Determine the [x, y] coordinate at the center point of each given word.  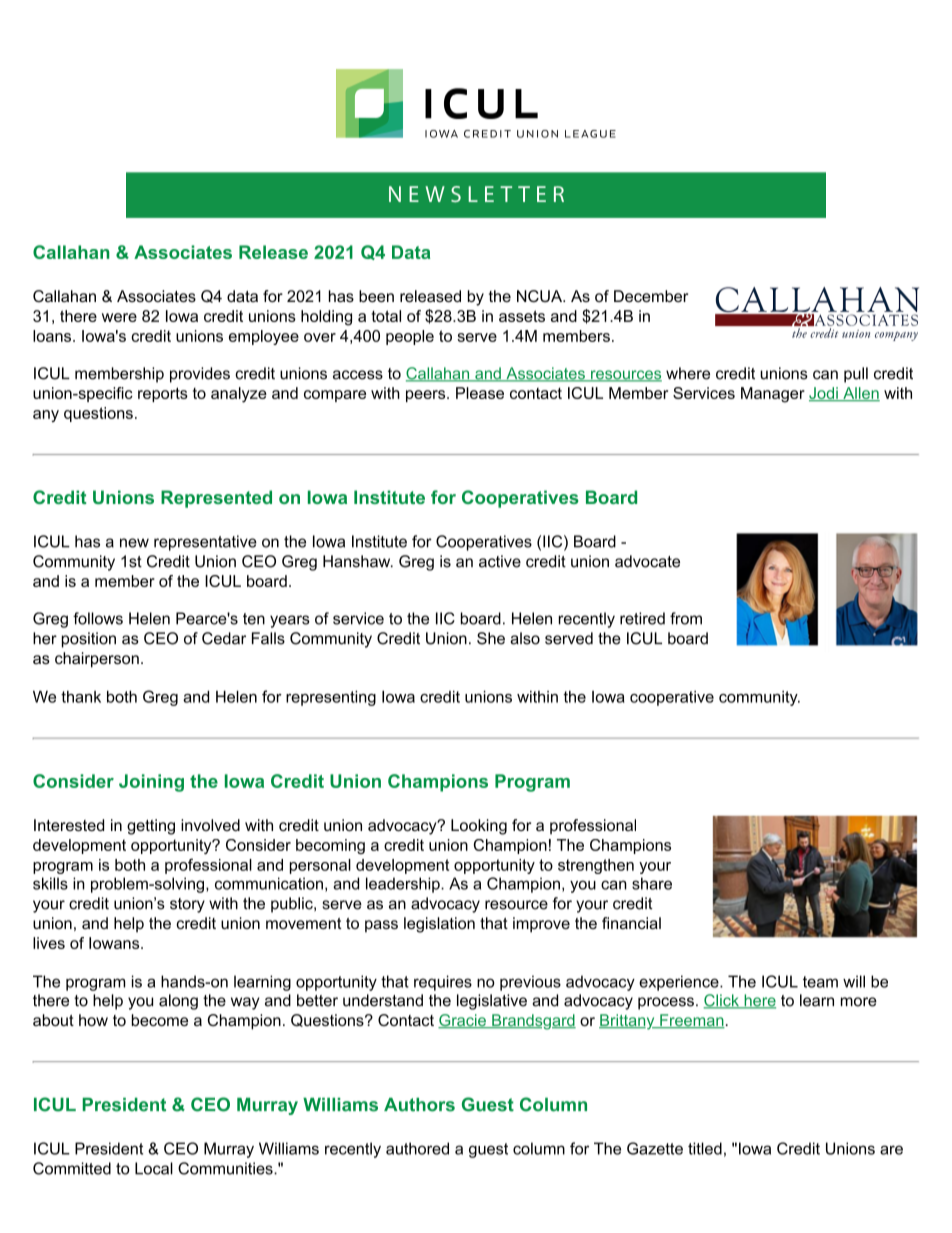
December [651, 296]
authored [417, 1148]
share [652, 883]
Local [154, 1168]
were [119, 317]
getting [151, 827]
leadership [404, 885]
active [500, 561]
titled [705, 1148]
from [686, 618]
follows [98, 618]
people [410, 337]
